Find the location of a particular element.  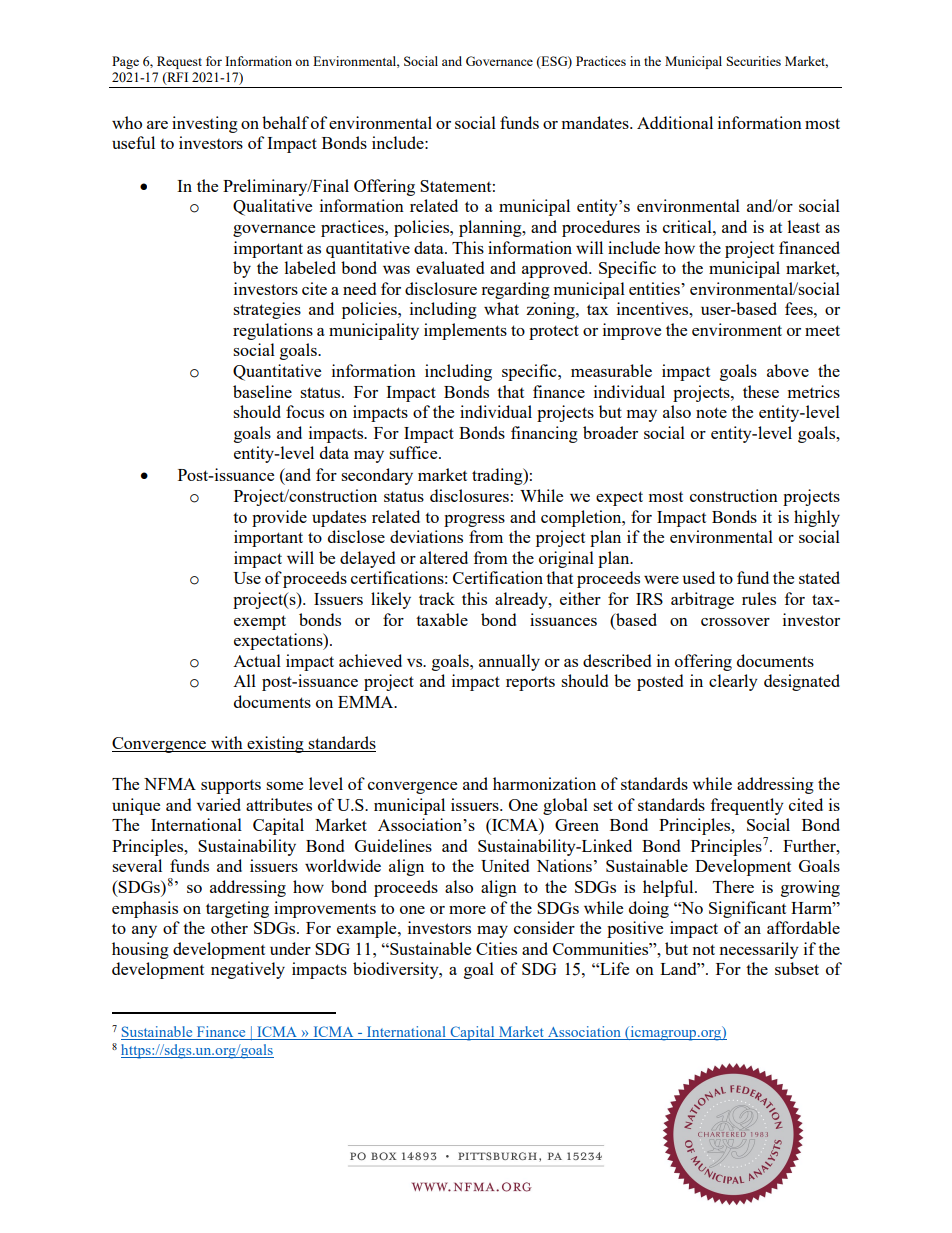

least is located at coordinates (804, 226).
